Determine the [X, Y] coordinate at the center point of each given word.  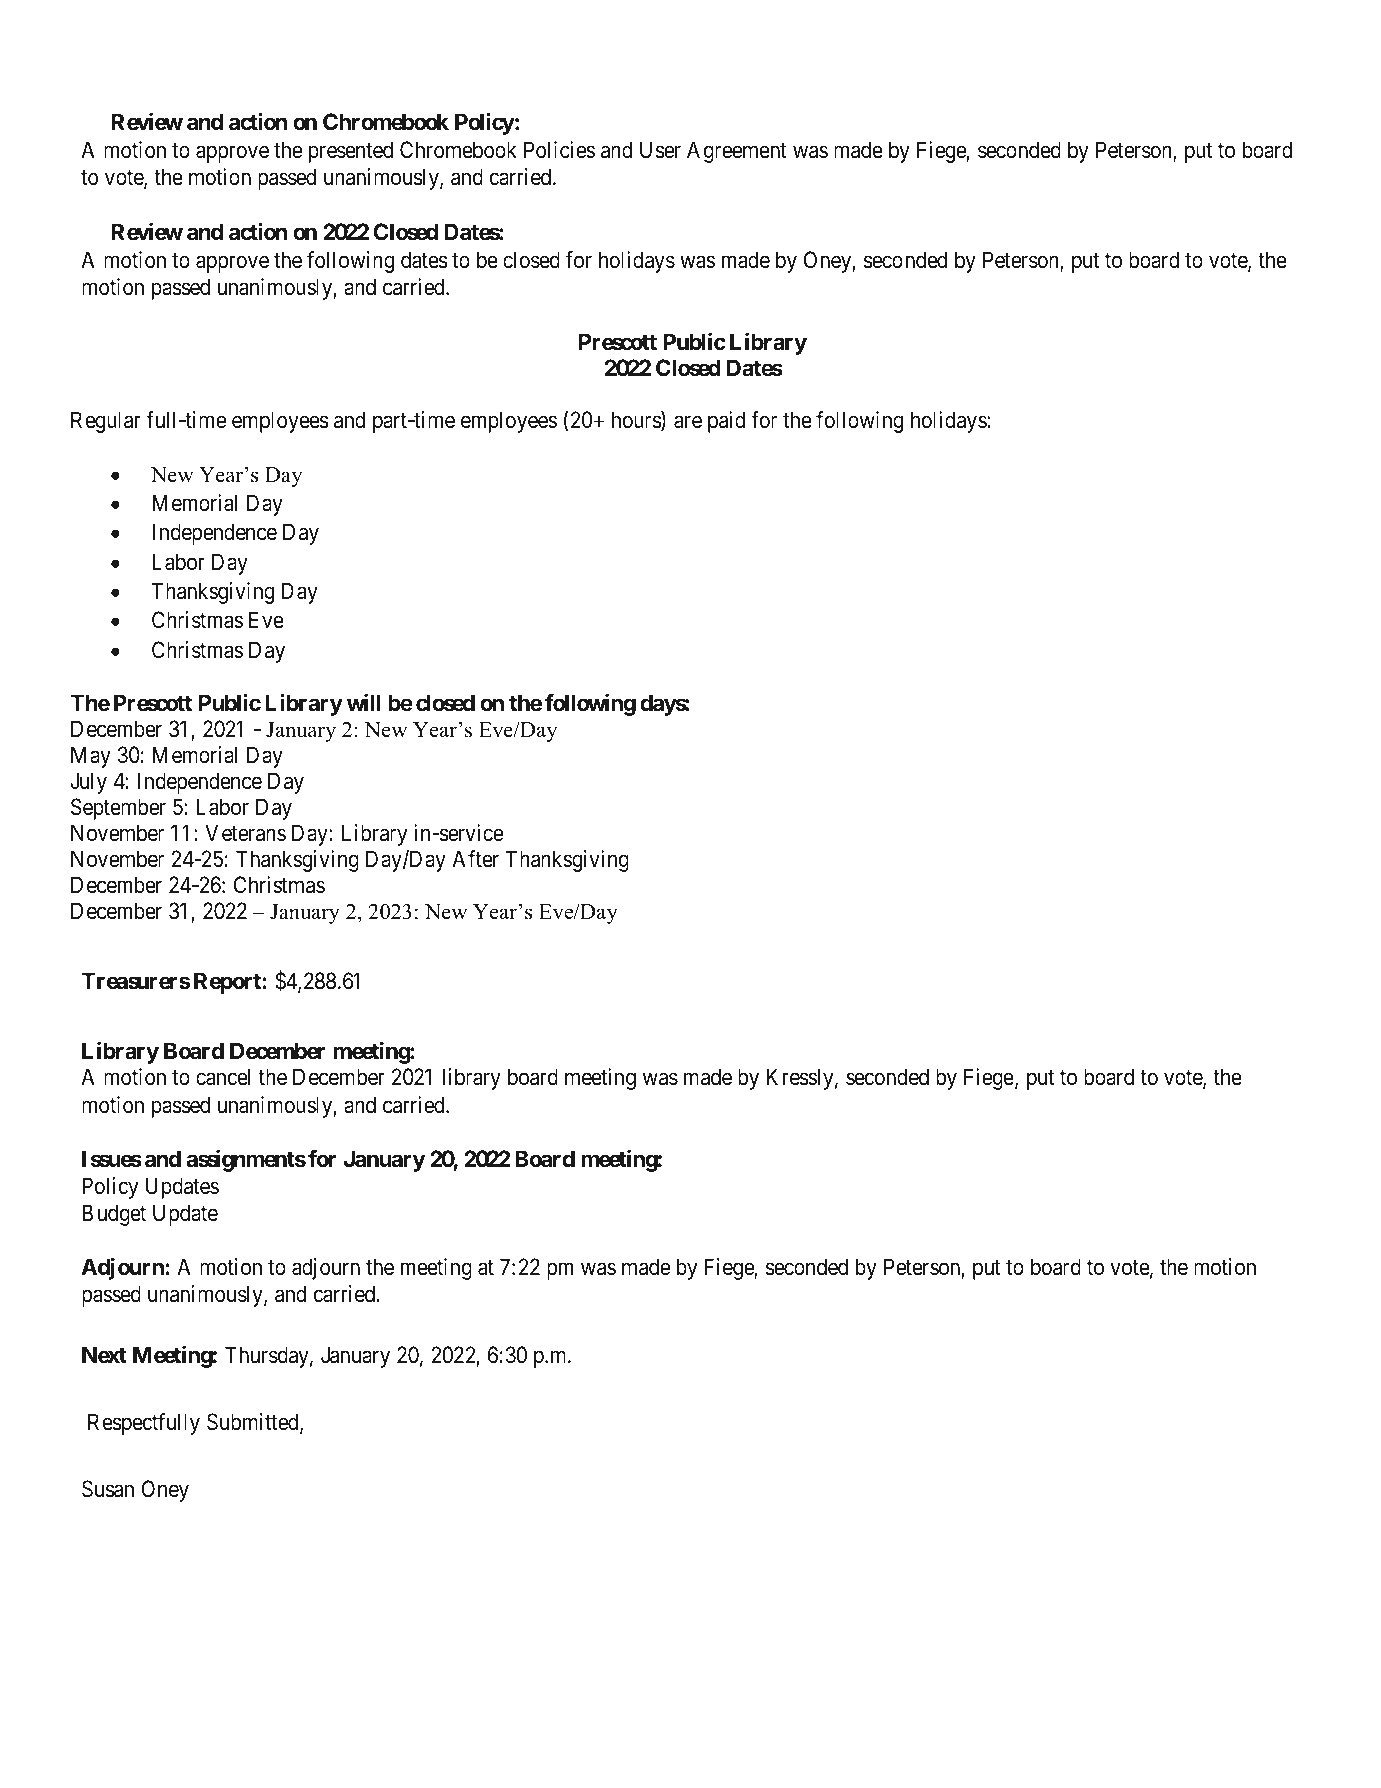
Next [104, 1355]
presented [350, 152]
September [118, 809]
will [363, 702]
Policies [559, 150]
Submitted [254, 1423]
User [660, 150]
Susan [108, 1489]
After [475, 858]
